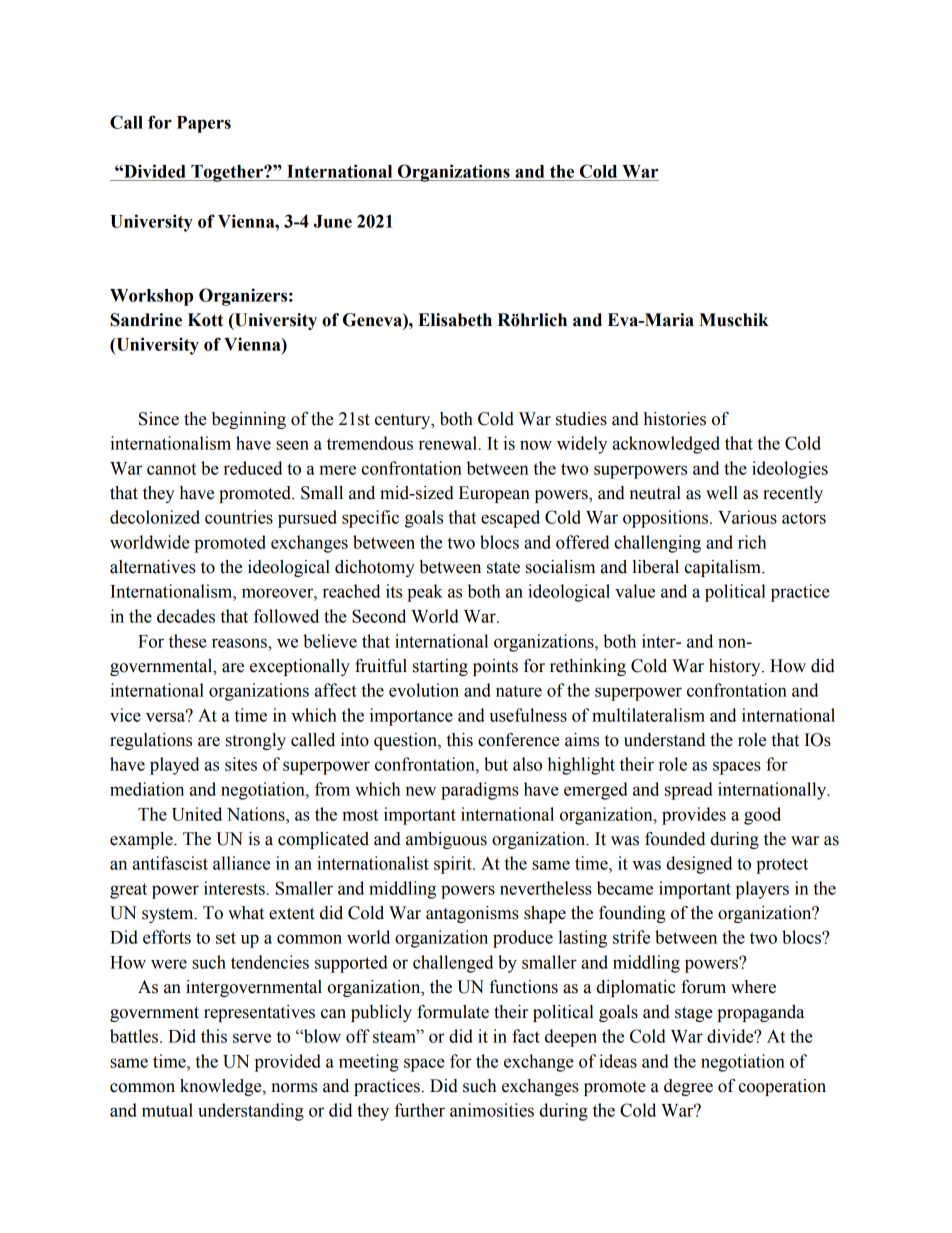 Image resolution: width=952 pixels, height=1233 pixels. Describe the element at coordinates (204, 124) in the document. I see `Papers` at that location.
